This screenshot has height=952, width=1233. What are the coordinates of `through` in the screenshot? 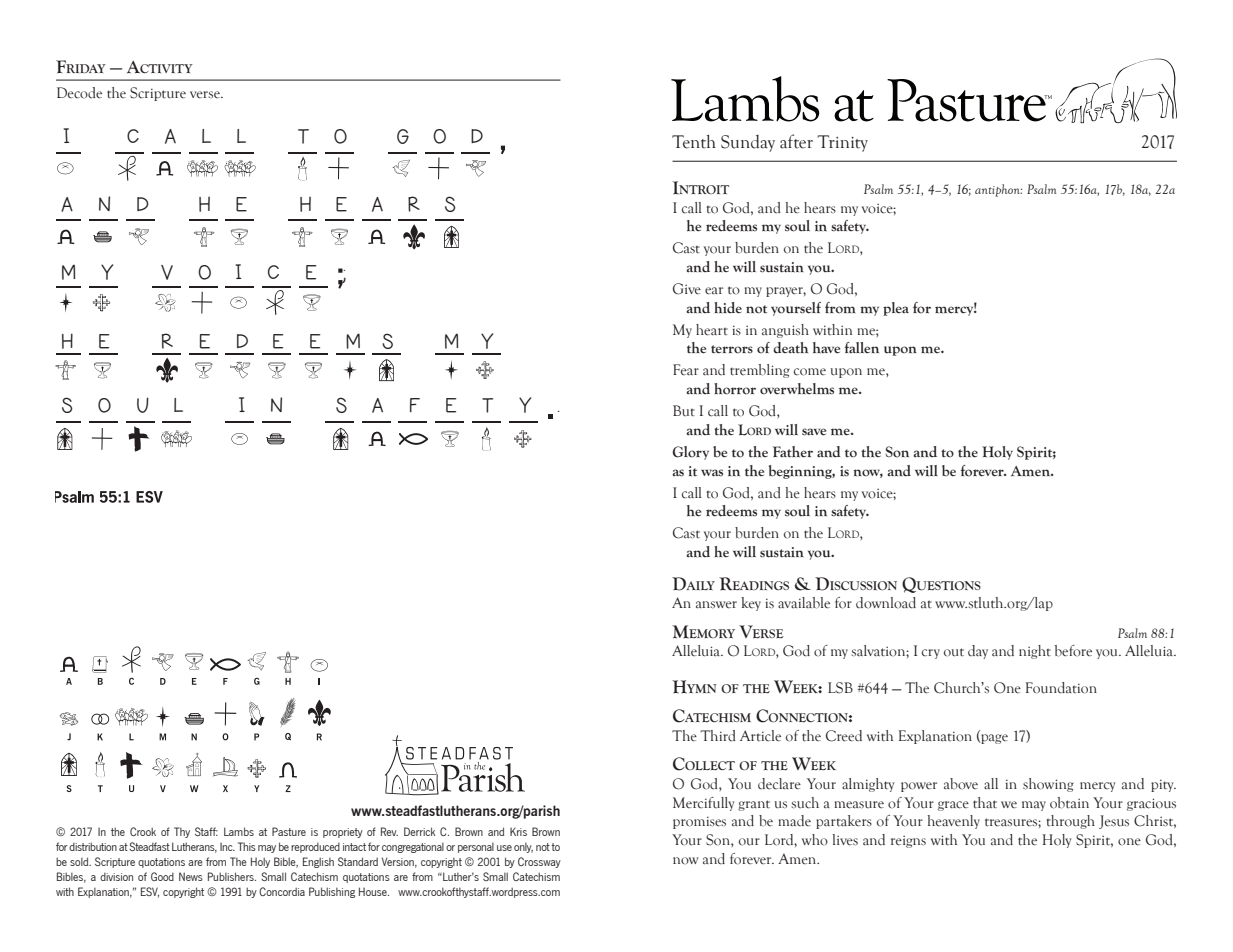 It's located at (1070, 822).
